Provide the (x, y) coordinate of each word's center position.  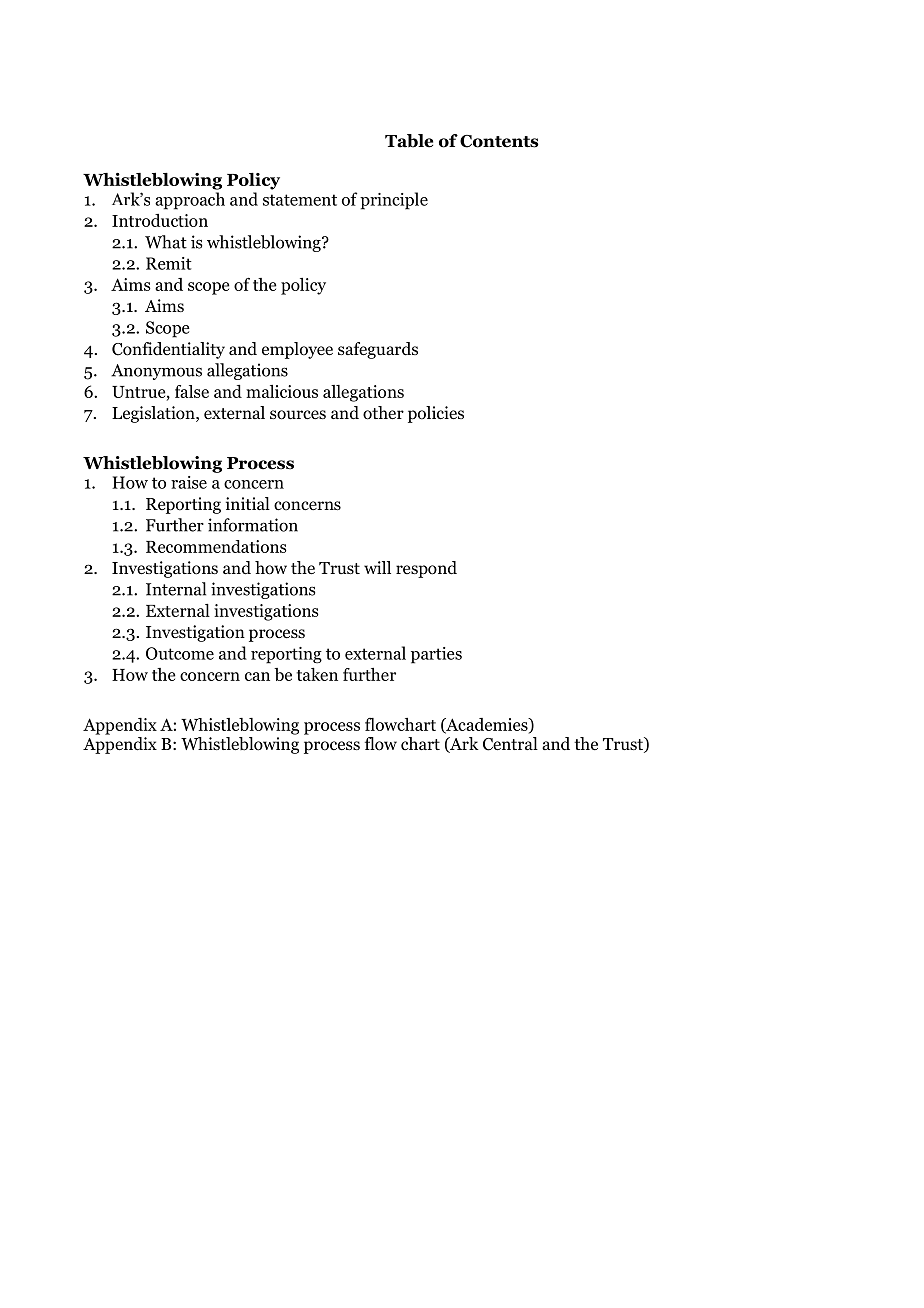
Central (510, 744)
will (377, 567)
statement (300, 200)
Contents (499, 141)
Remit (169, 263)
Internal (176, 589)
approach (190, 201)
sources (298, 415)
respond (426, 569)
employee (297, 350)
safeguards (378, 350)
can (257, 676)
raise (189, 482)
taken (317, 674)
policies (436, 414)
